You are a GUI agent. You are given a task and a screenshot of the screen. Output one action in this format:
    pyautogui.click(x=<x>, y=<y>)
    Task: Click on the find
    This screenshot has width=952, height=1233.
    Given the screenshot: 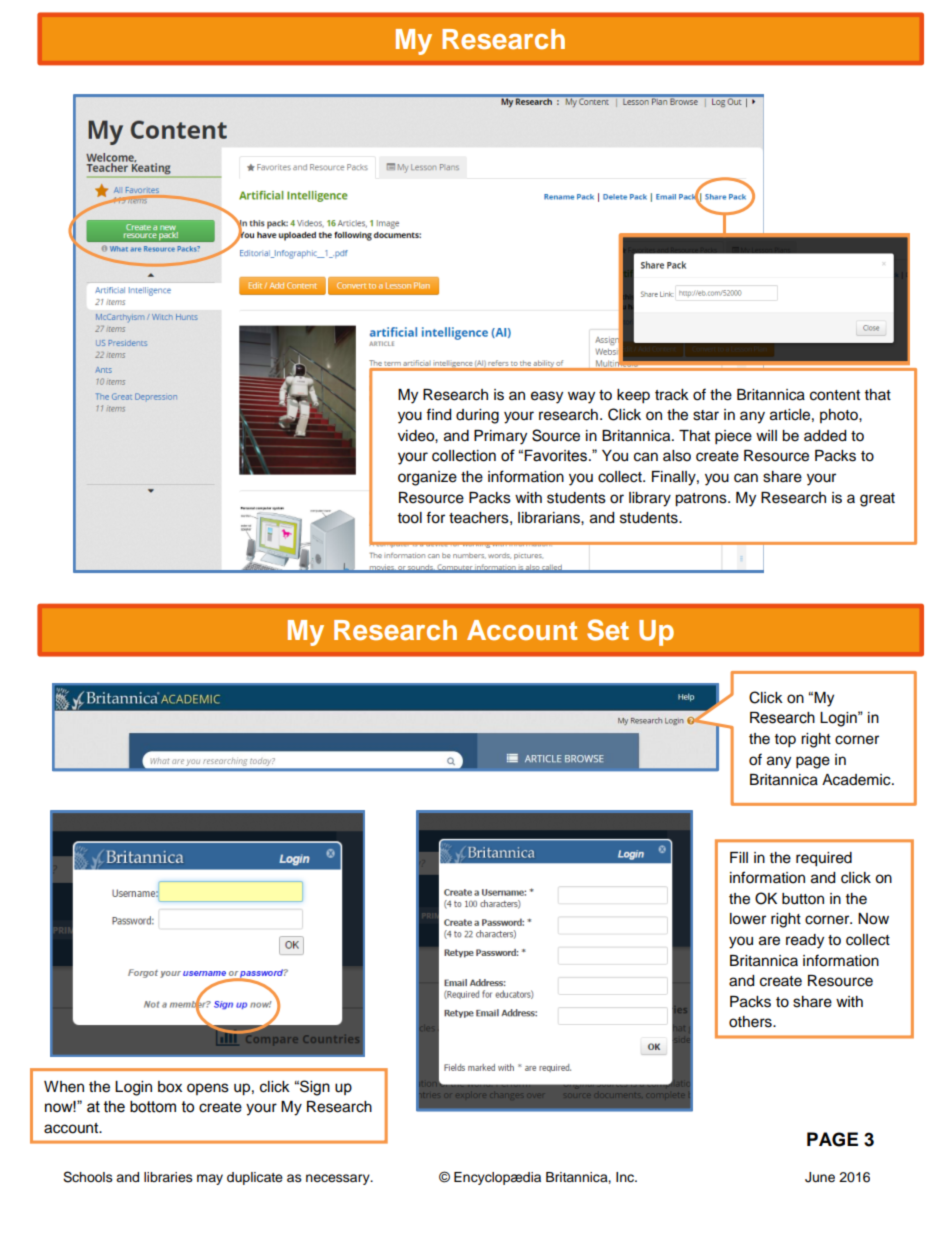 What is the action you would take?
    pyautogui.click(x=438, y=414)
